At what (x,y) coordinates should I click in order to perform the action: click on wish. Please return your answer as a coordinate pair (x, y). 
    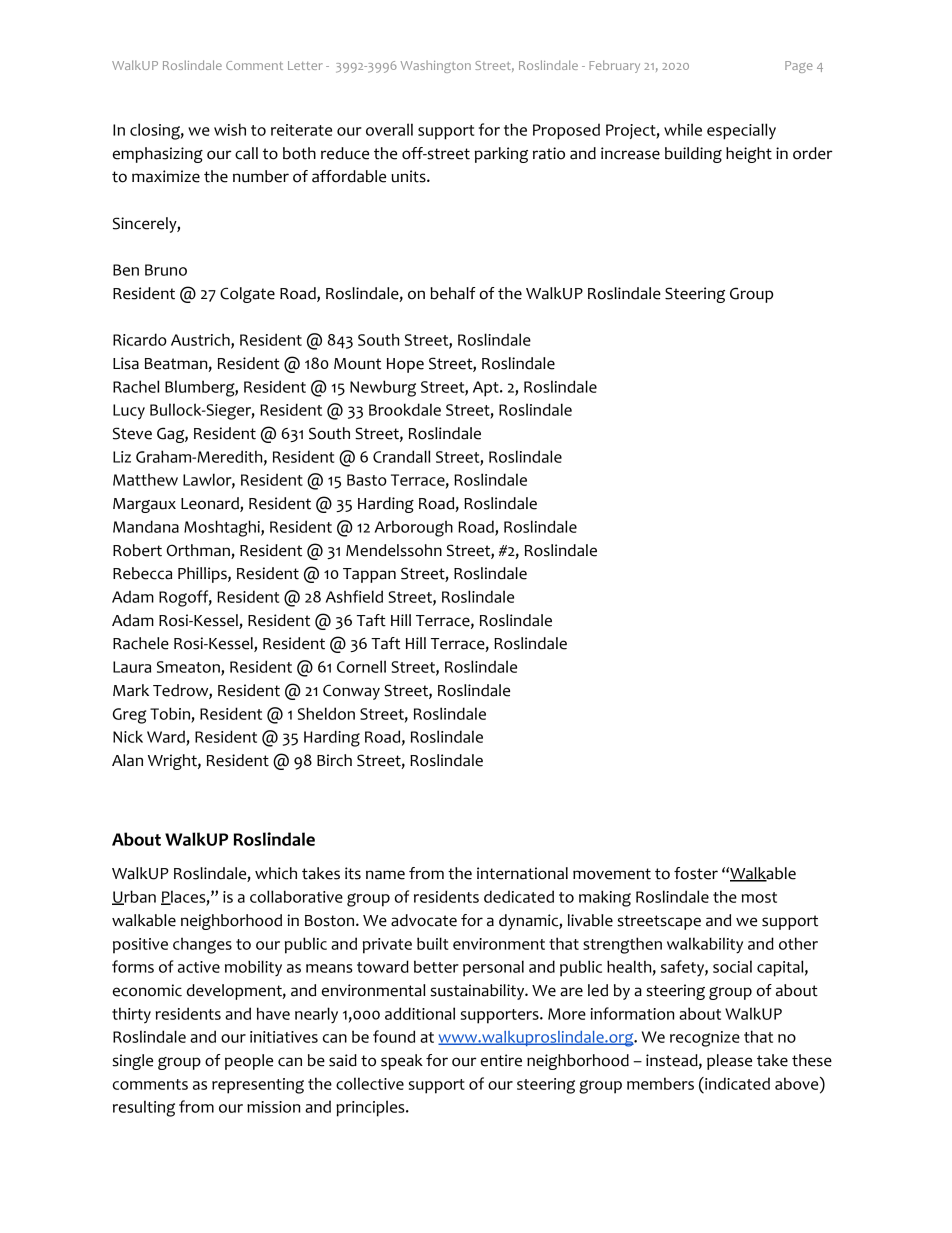
    Looking at the image, I should click on (230, 129).
